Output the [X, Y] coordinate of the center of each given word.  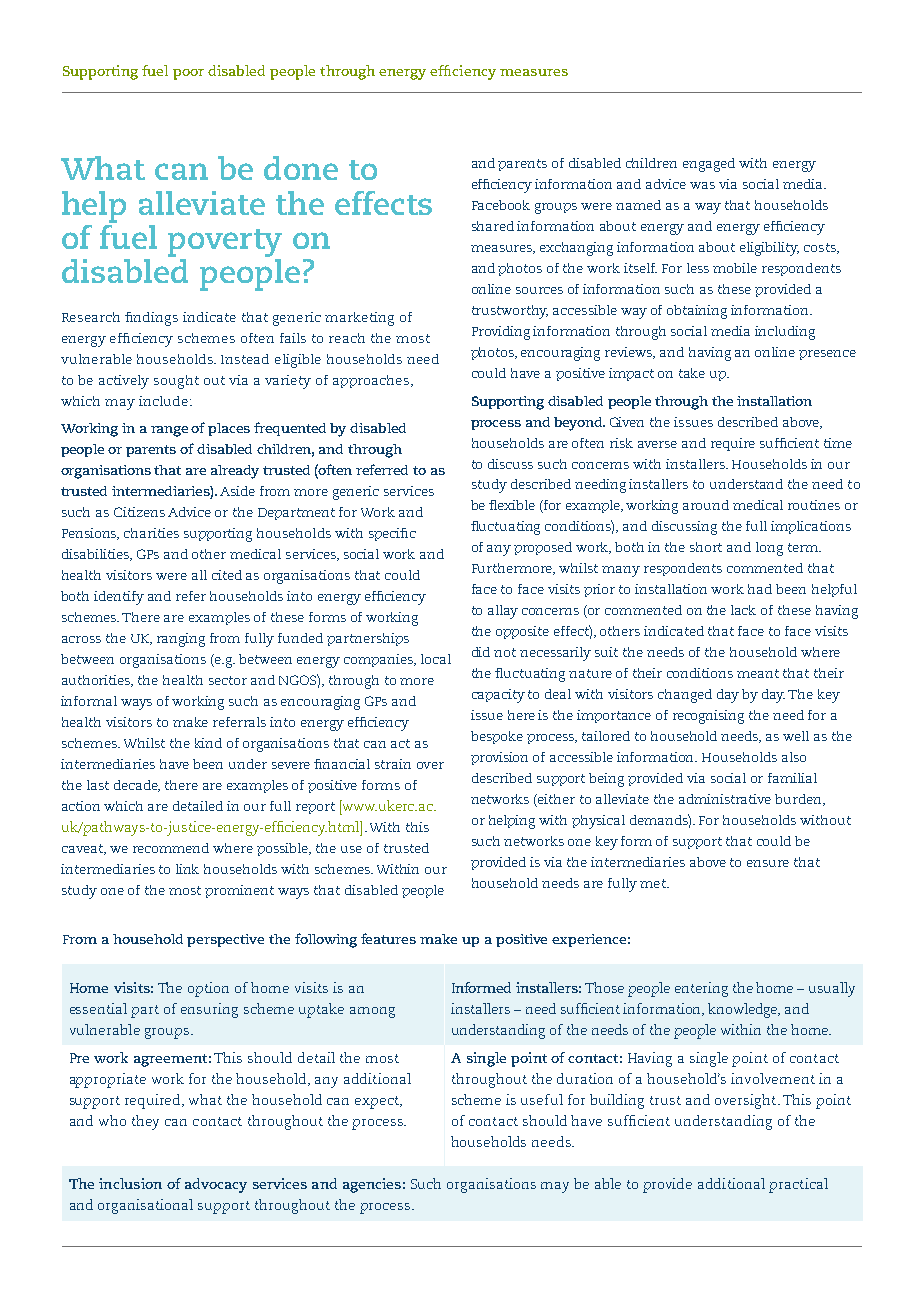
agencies [372, 1185]
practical [798, 1185]
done [301, 168]
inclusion [130, 1183]
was [702, 185]
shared [493, 226]
